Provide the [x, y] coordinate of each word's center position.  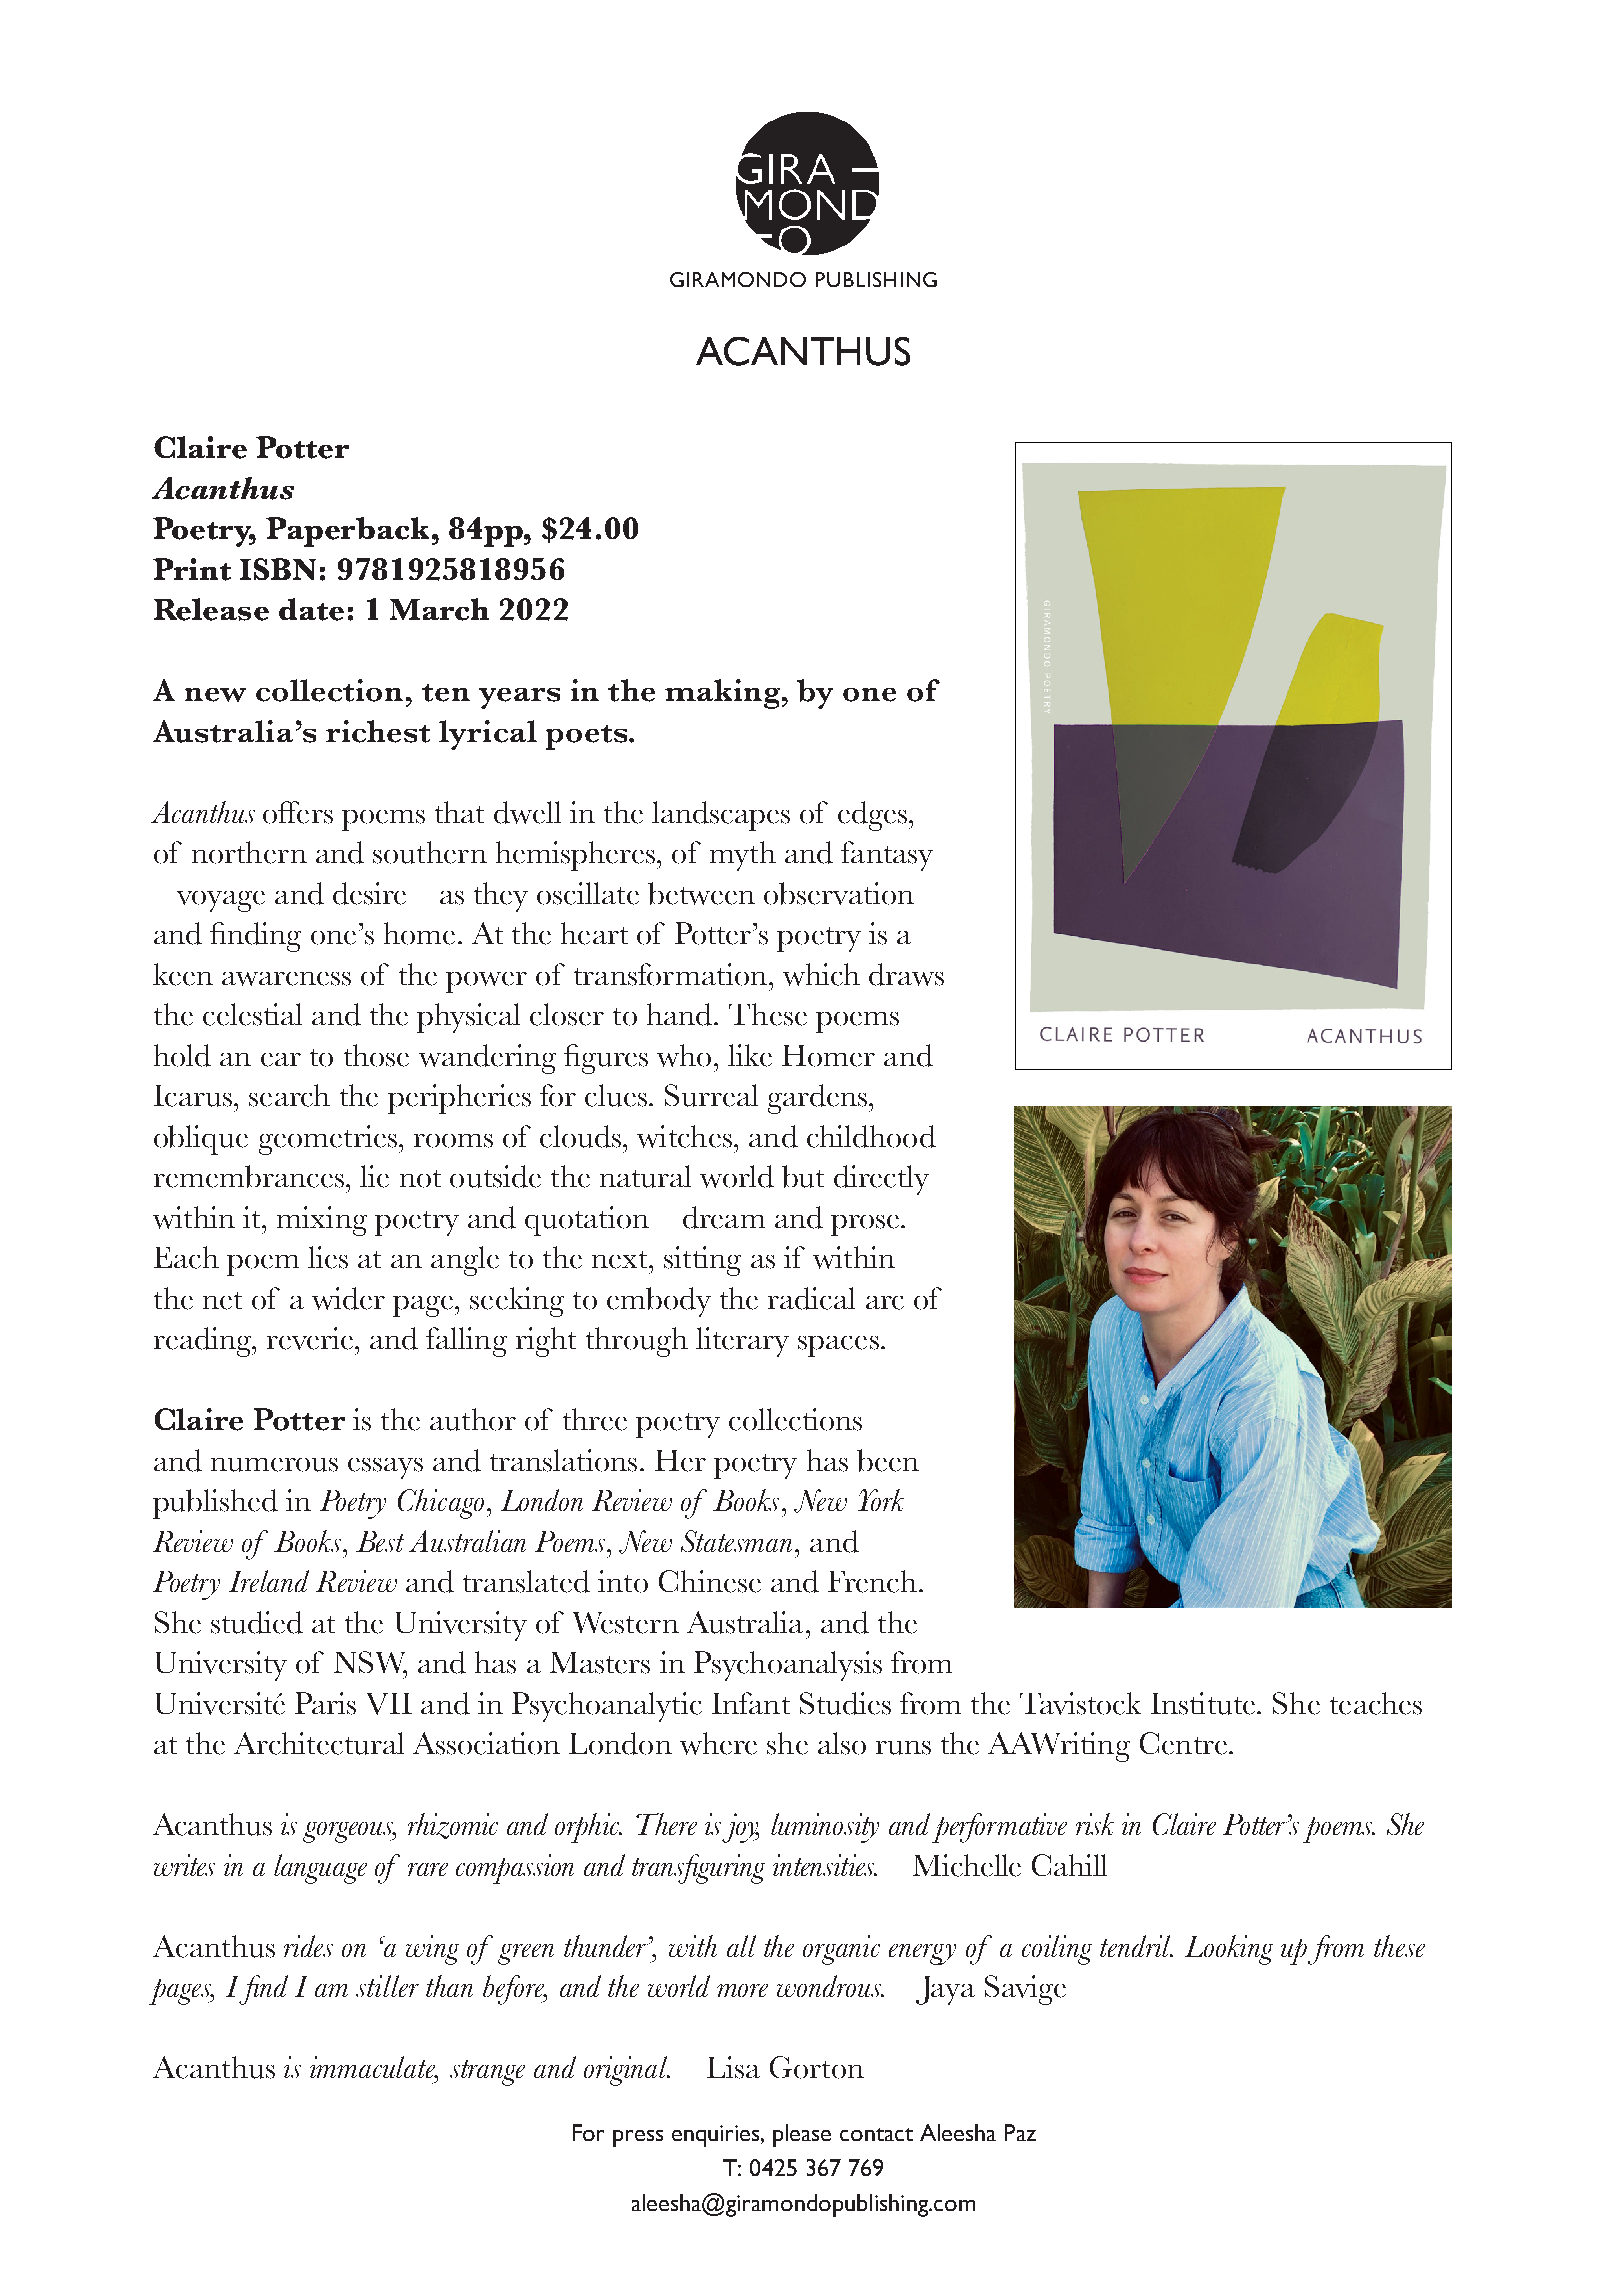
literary [742, 1342]
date [311, 609]
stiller [387, 1986]
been [888, 1460]
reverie [310, 1338]
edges [872, 816]
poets [588, 737]
